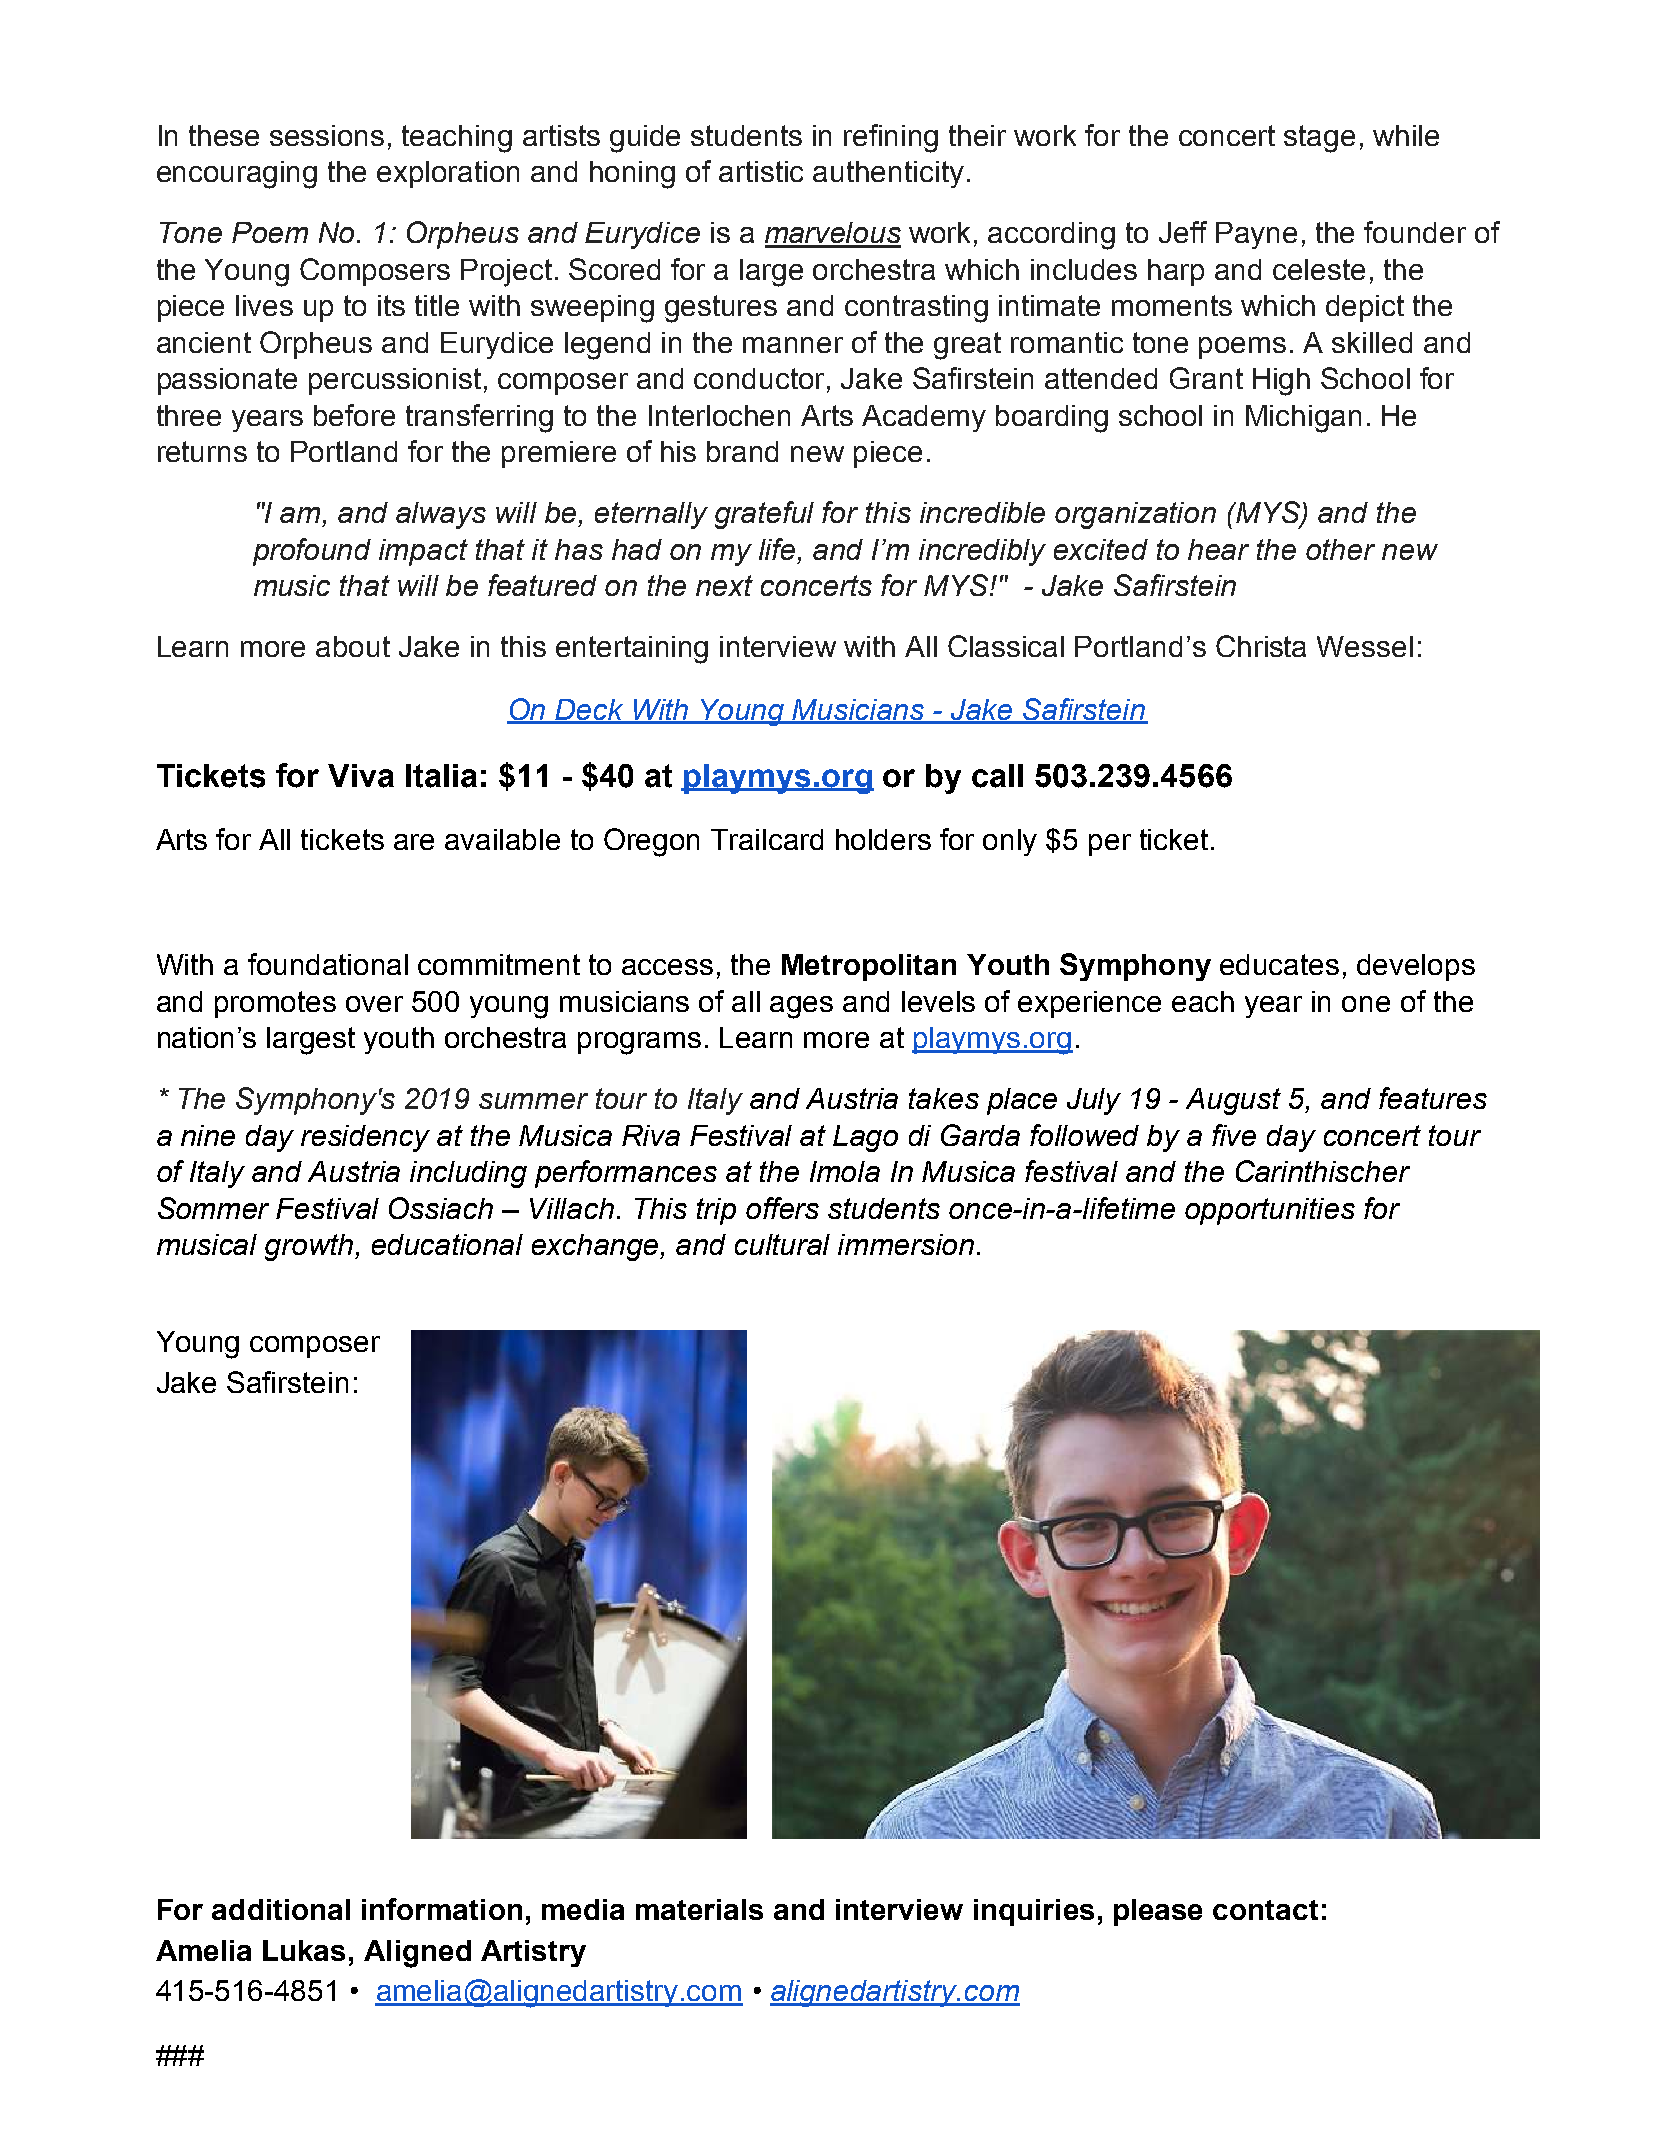 This page has height=2141, width=1655. Describe the element at coordinates (327, 135) in the page. I see `sessions` at that location.
